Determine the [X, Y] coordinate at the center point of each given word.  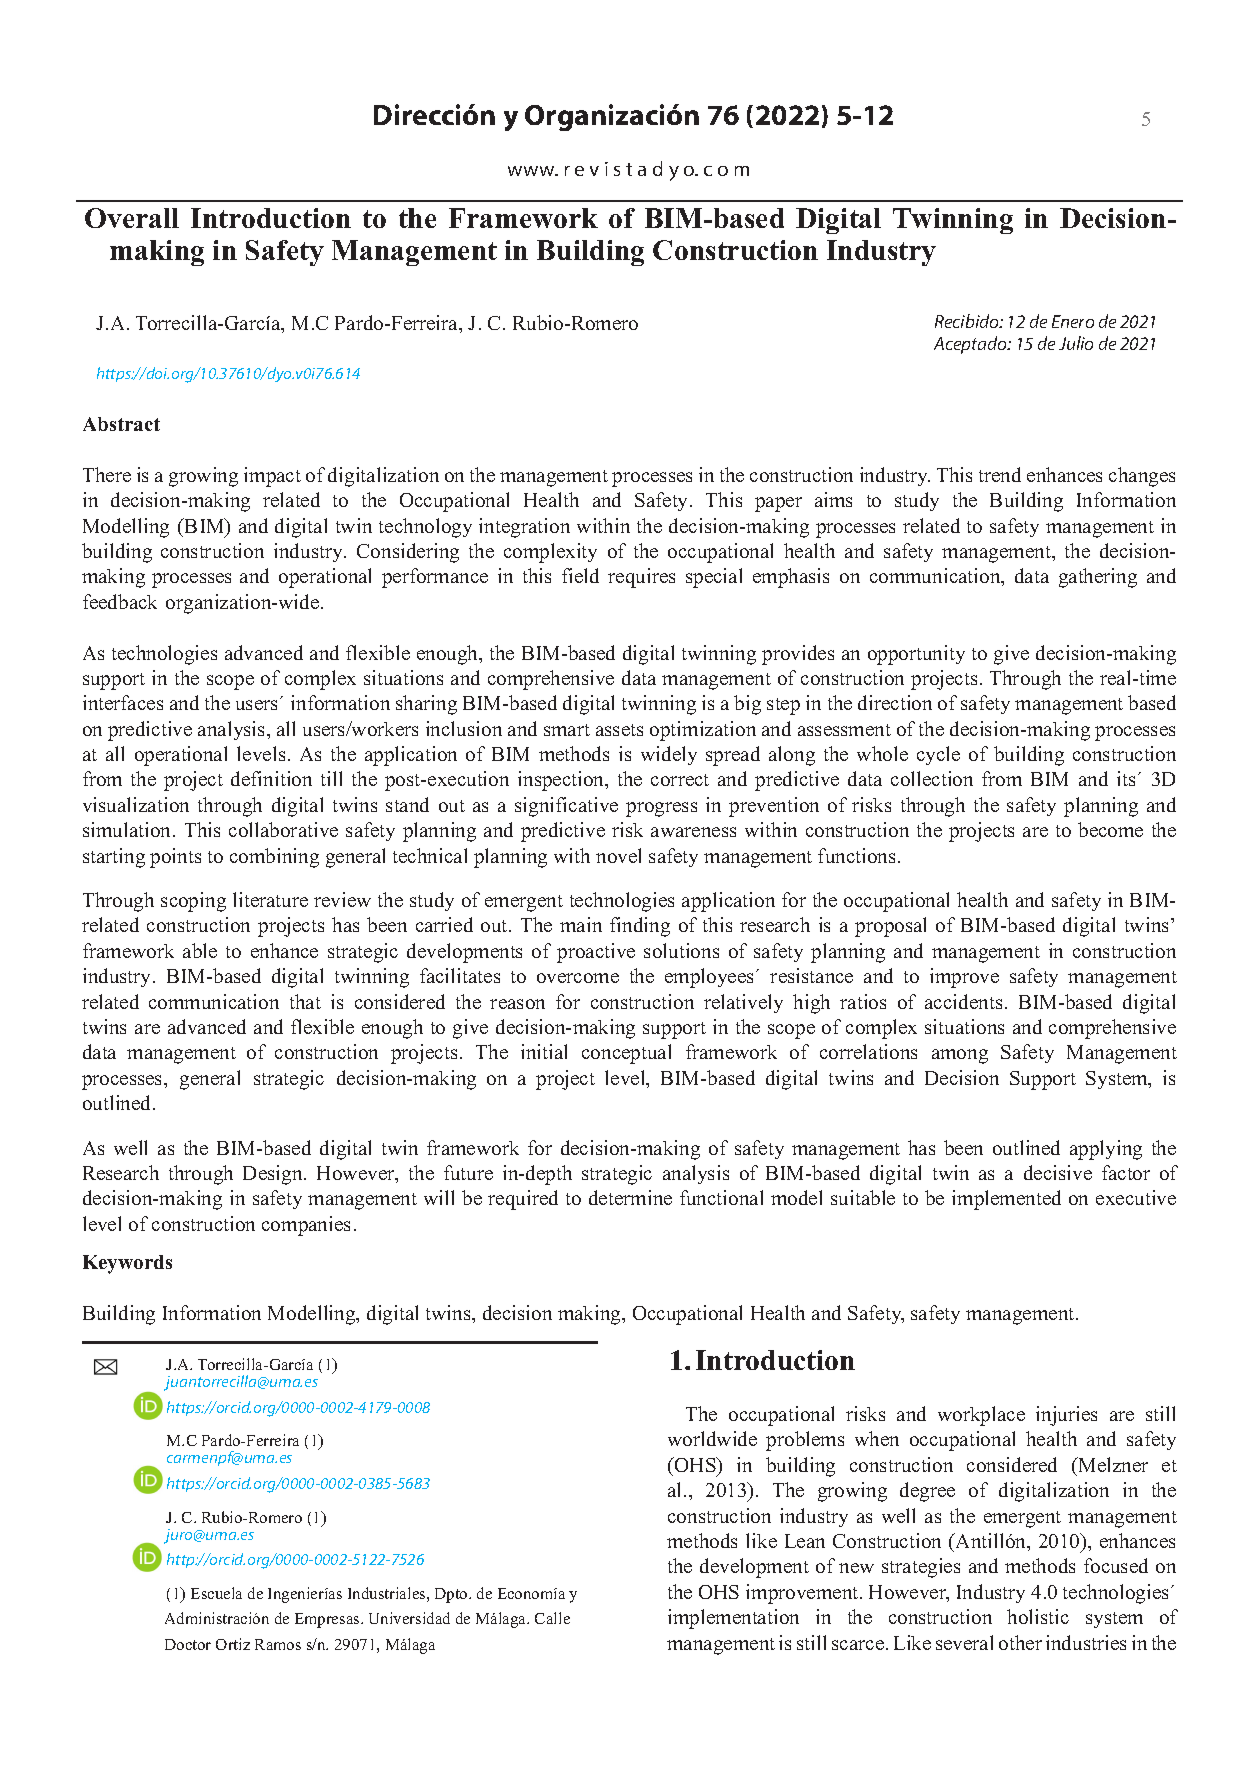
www [532, 171]
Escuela [216, 1593]
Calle [552, 1618]
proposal [890, 927]
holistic [1038, 1616]
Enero [1073, 321]
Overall [132, 218]
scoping [193, 902]
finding [640, 927]
